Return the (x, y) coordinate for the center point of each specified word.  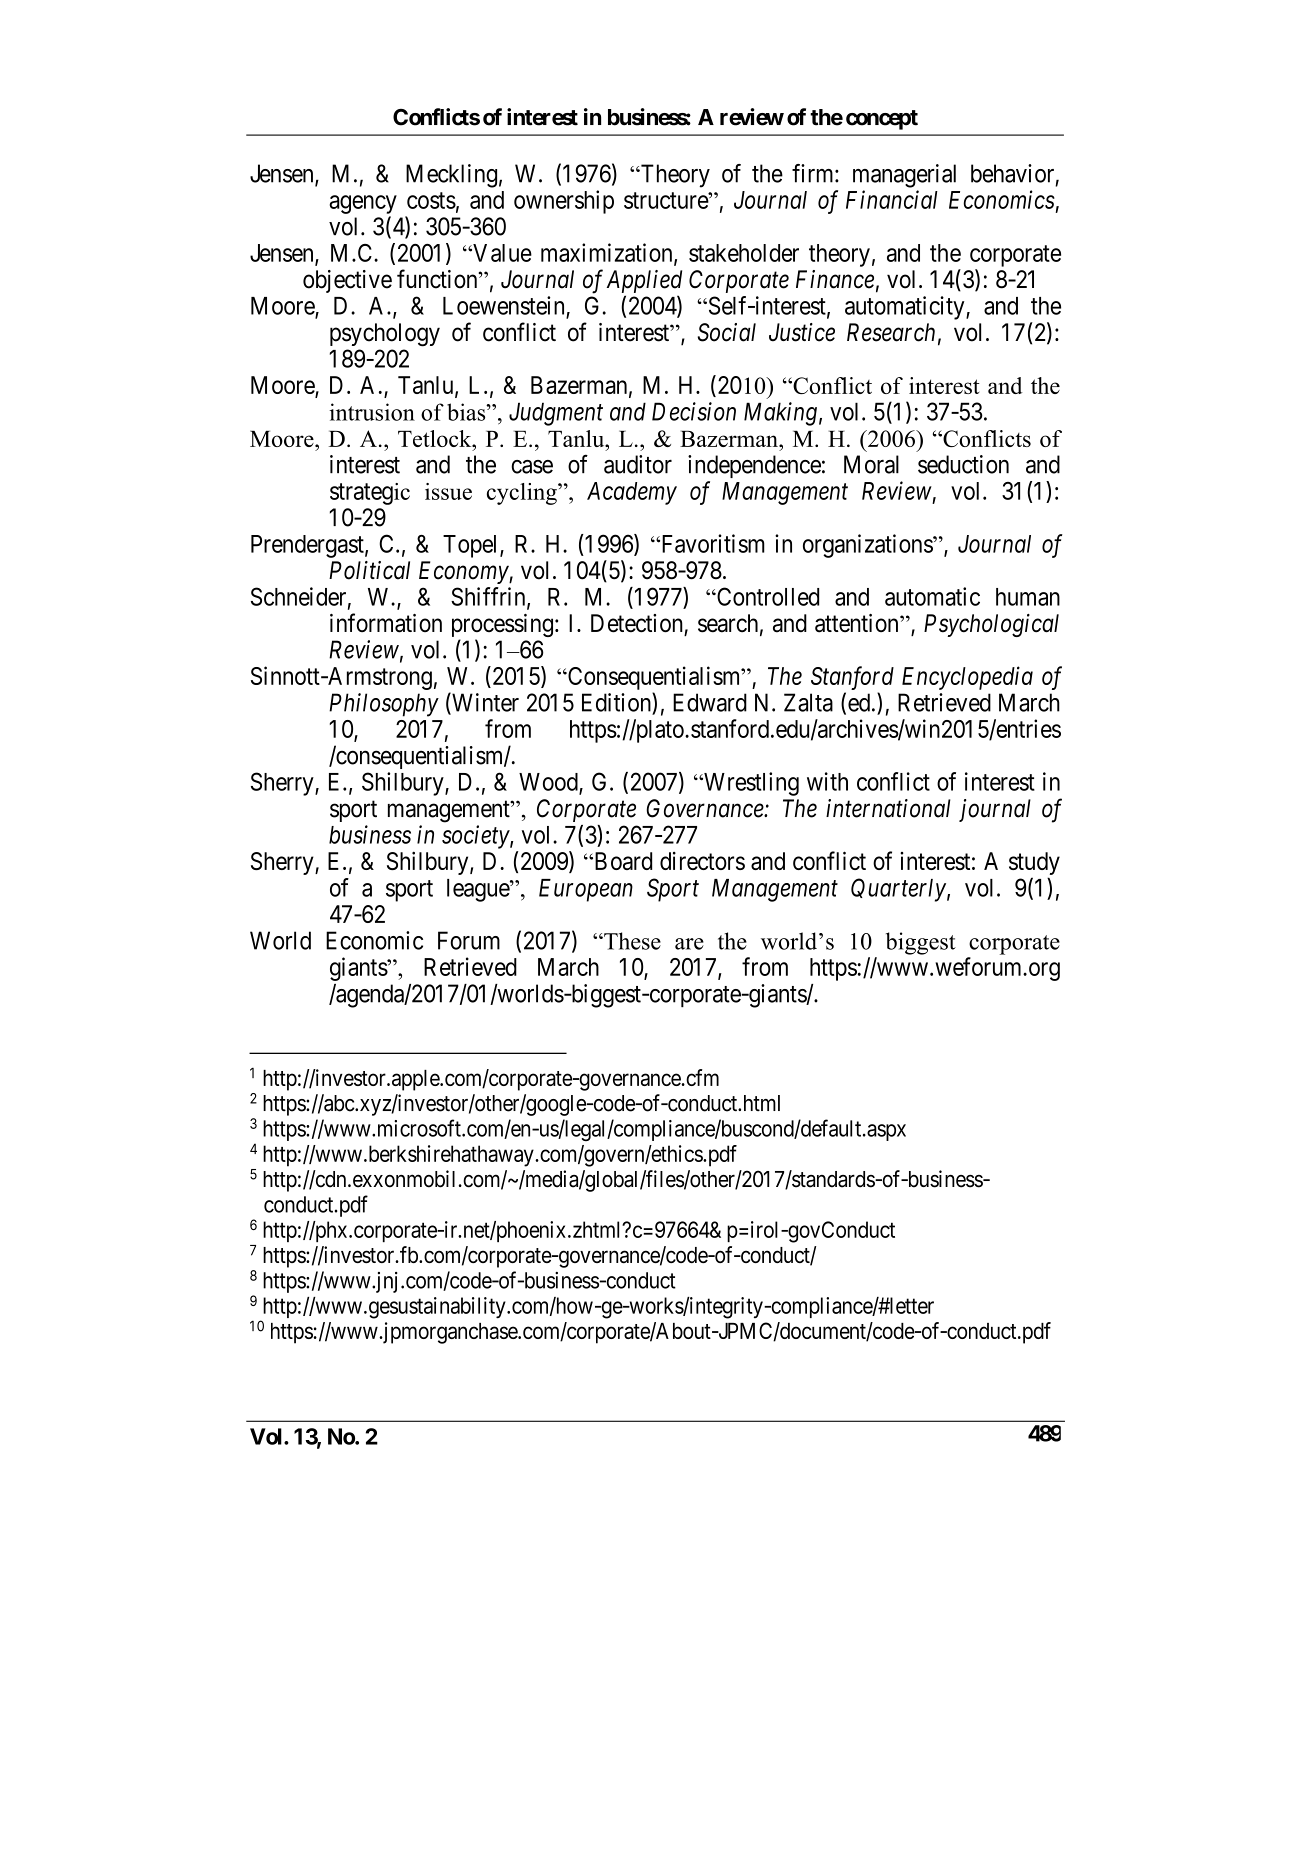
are (689, 944)
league (479, 890)
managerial (904, 176)
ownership (564, 202)
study (1034, 865)
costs (431, 200)
